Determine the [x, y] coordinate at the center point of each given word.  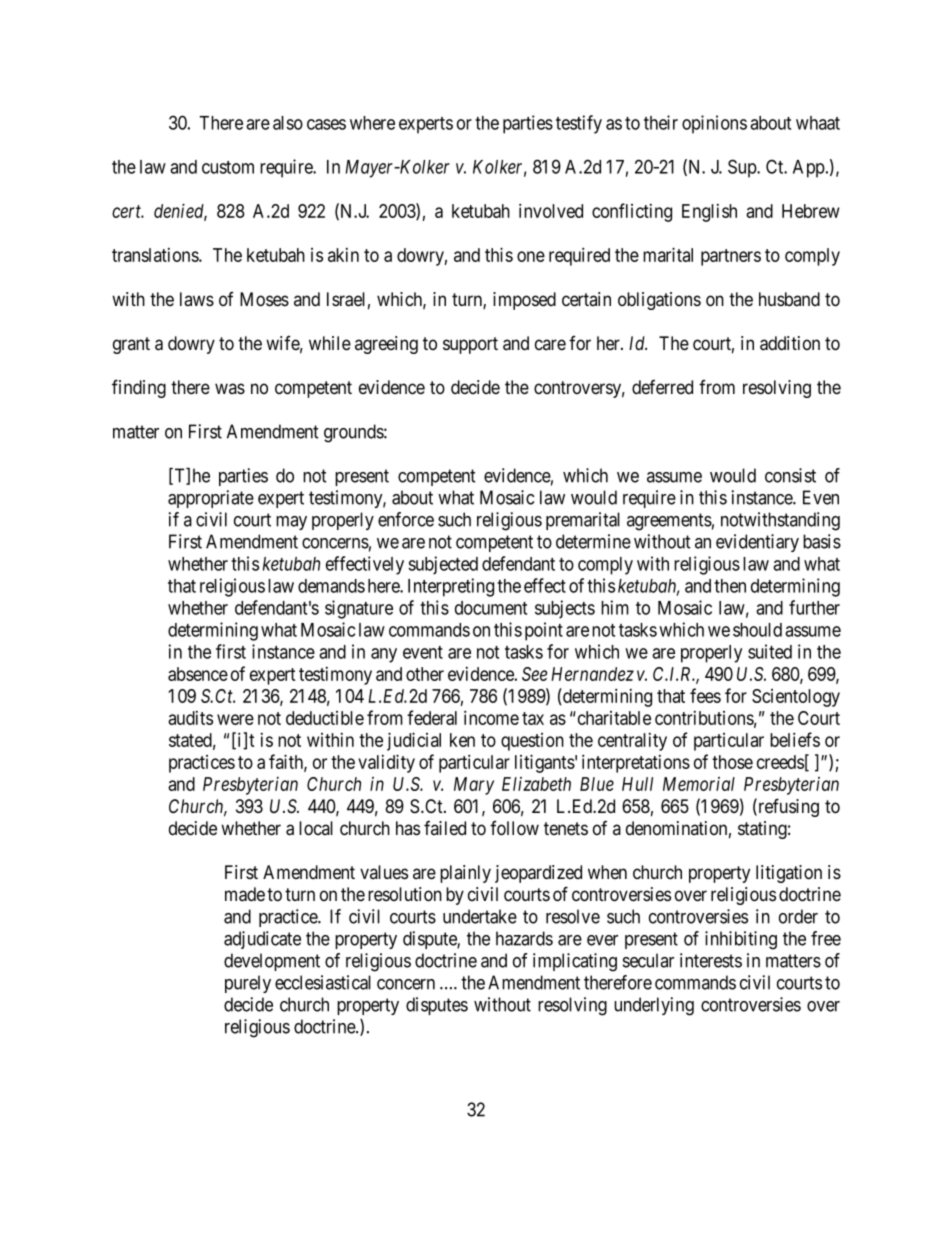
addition [790, 343]
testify [579, 124]
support [470, 345]
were [235, 719]
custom [228, 167]
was [230, 389]
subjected [443, 565]
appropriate [211, 499]
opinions [714, 124]
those [732, 762]
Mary [474, 786]
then [730, 586]
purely [248, 984]
